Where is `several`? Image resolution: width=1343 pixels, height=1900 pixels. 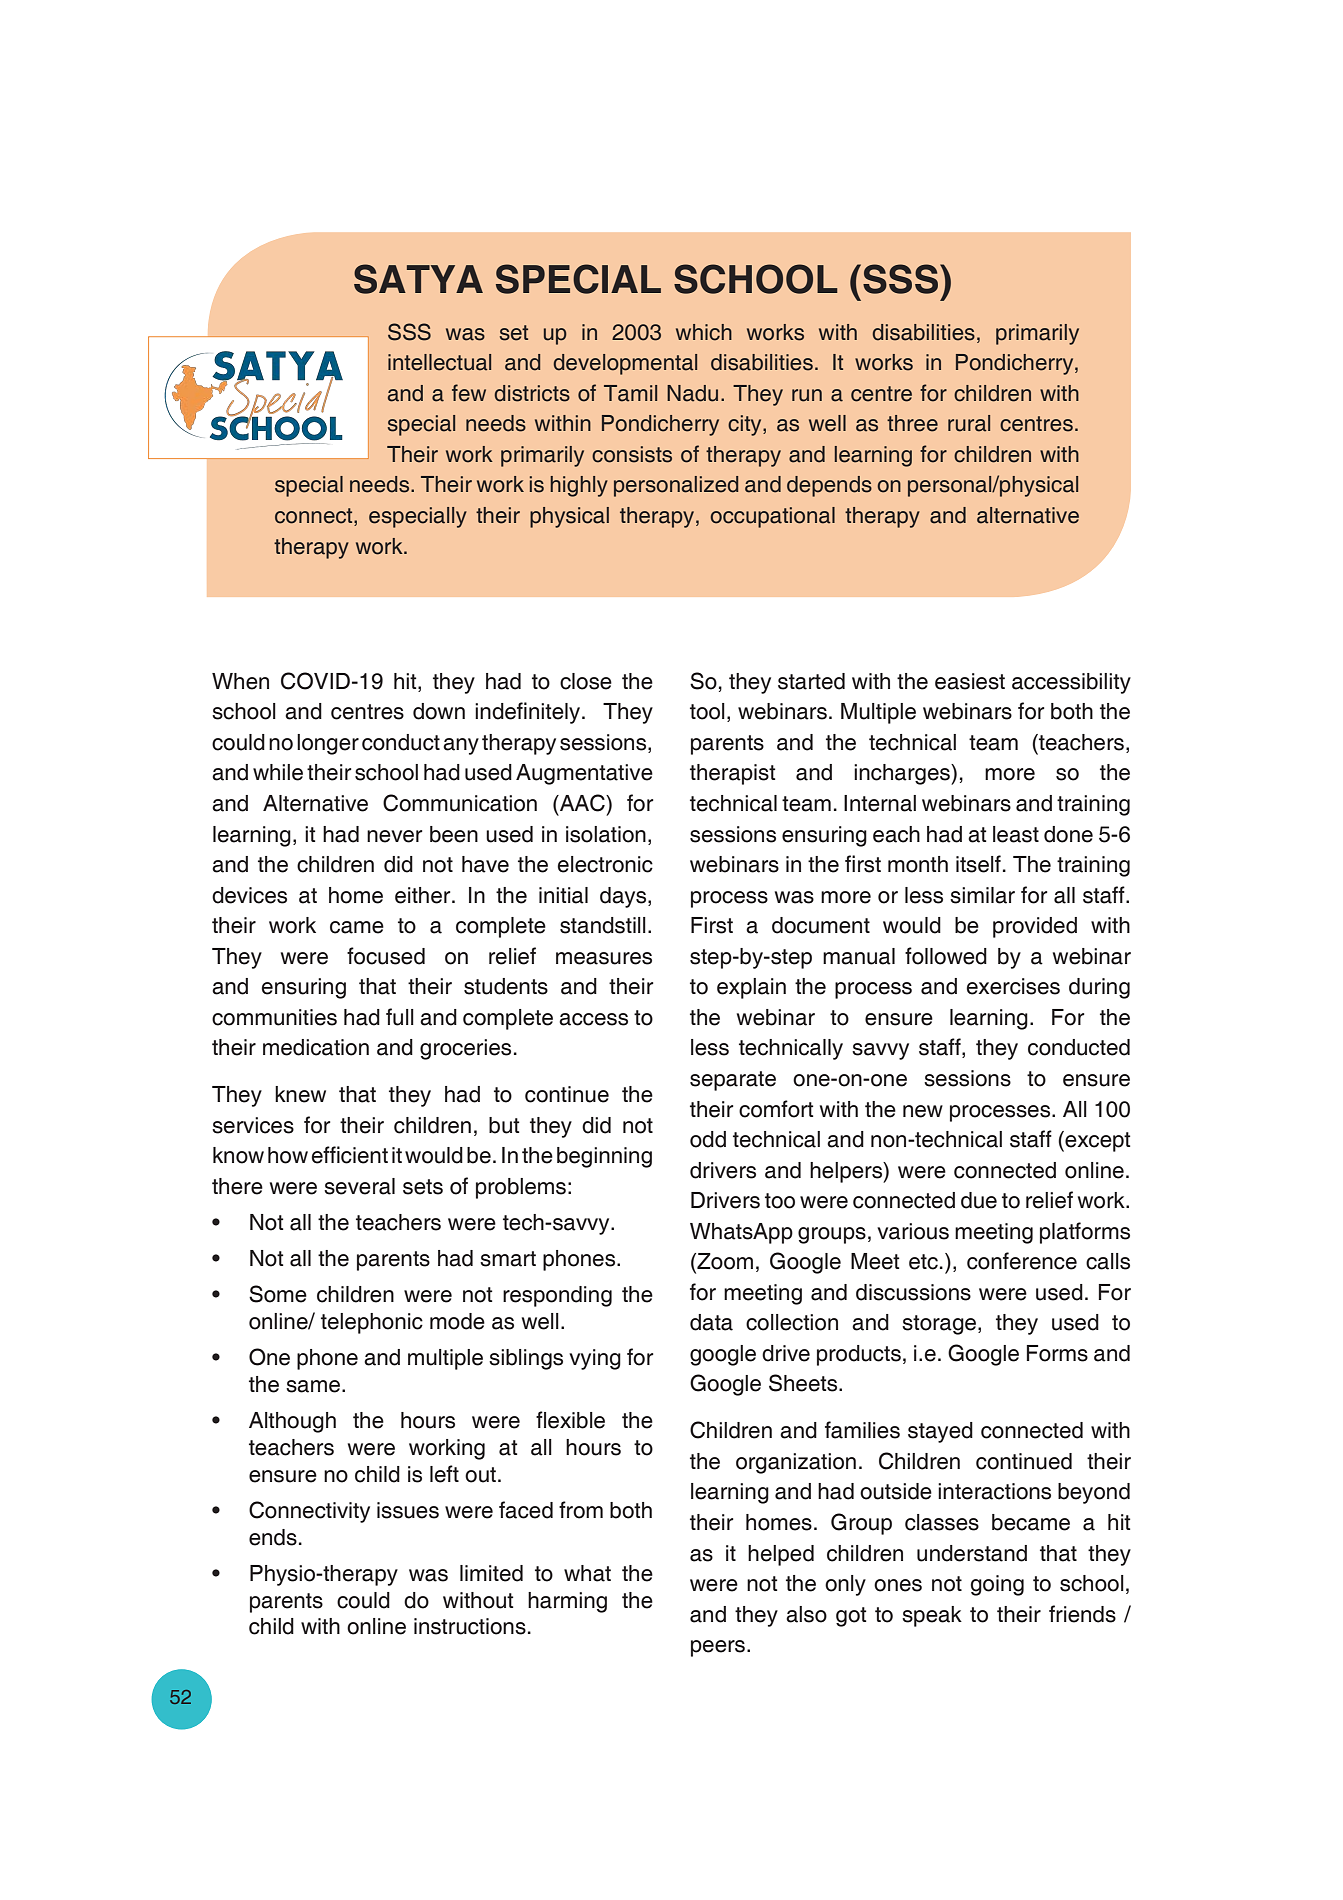 several is located at coordinates (359, 1186).
